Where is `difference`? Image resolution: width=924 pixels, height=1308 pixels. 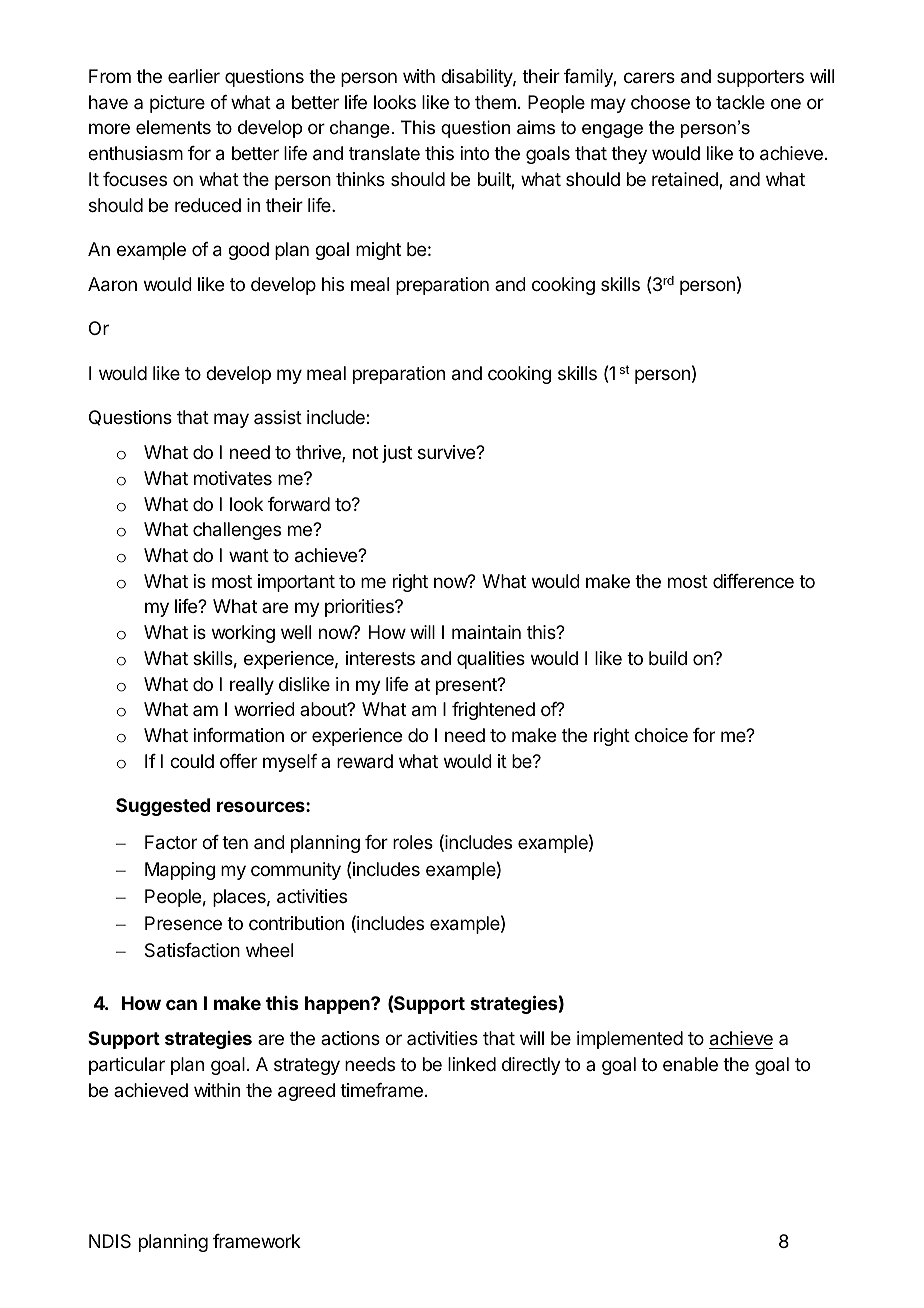 difference is located at coordinates (753, 581).
